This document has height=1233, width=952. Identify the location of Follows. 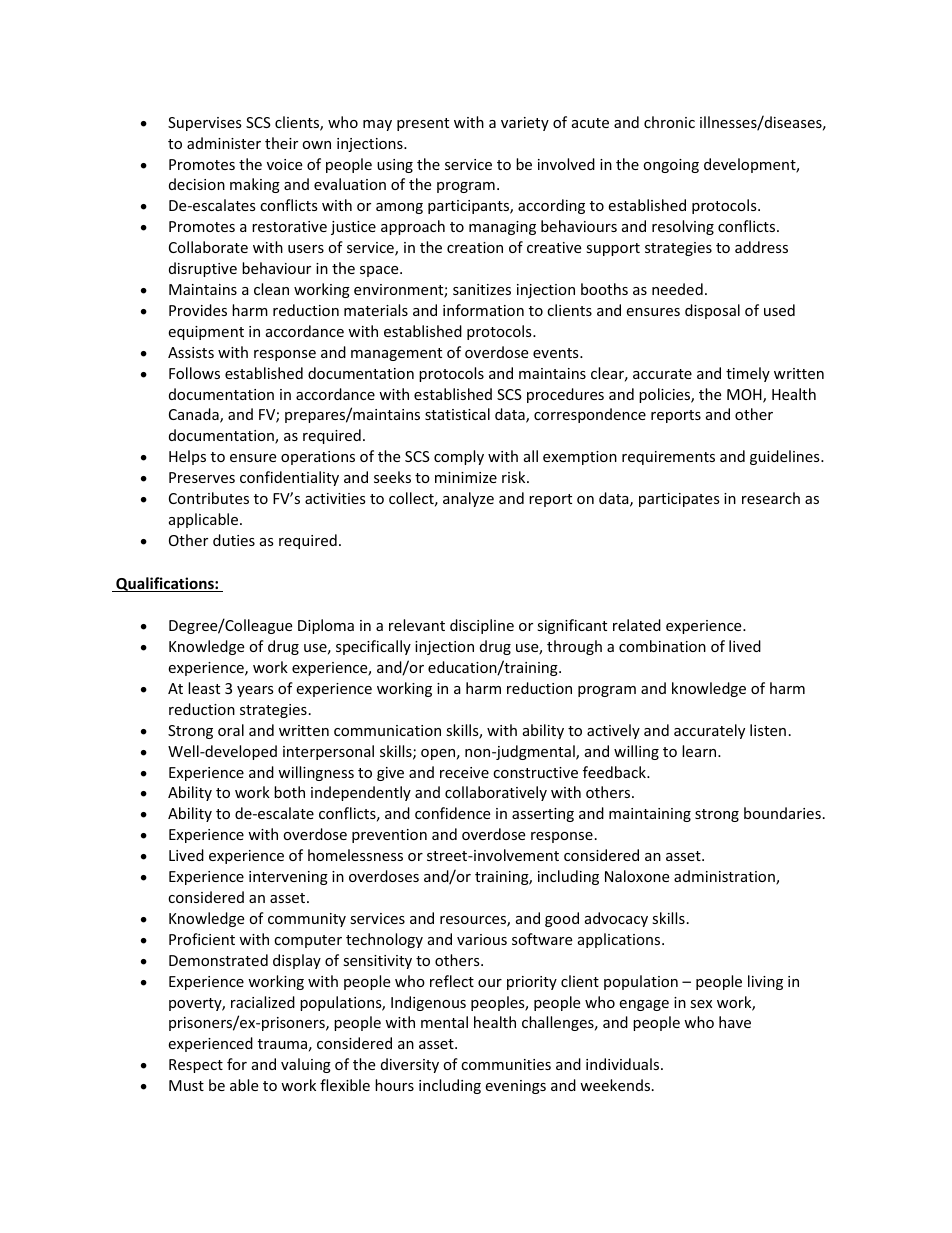
(194, 373).
